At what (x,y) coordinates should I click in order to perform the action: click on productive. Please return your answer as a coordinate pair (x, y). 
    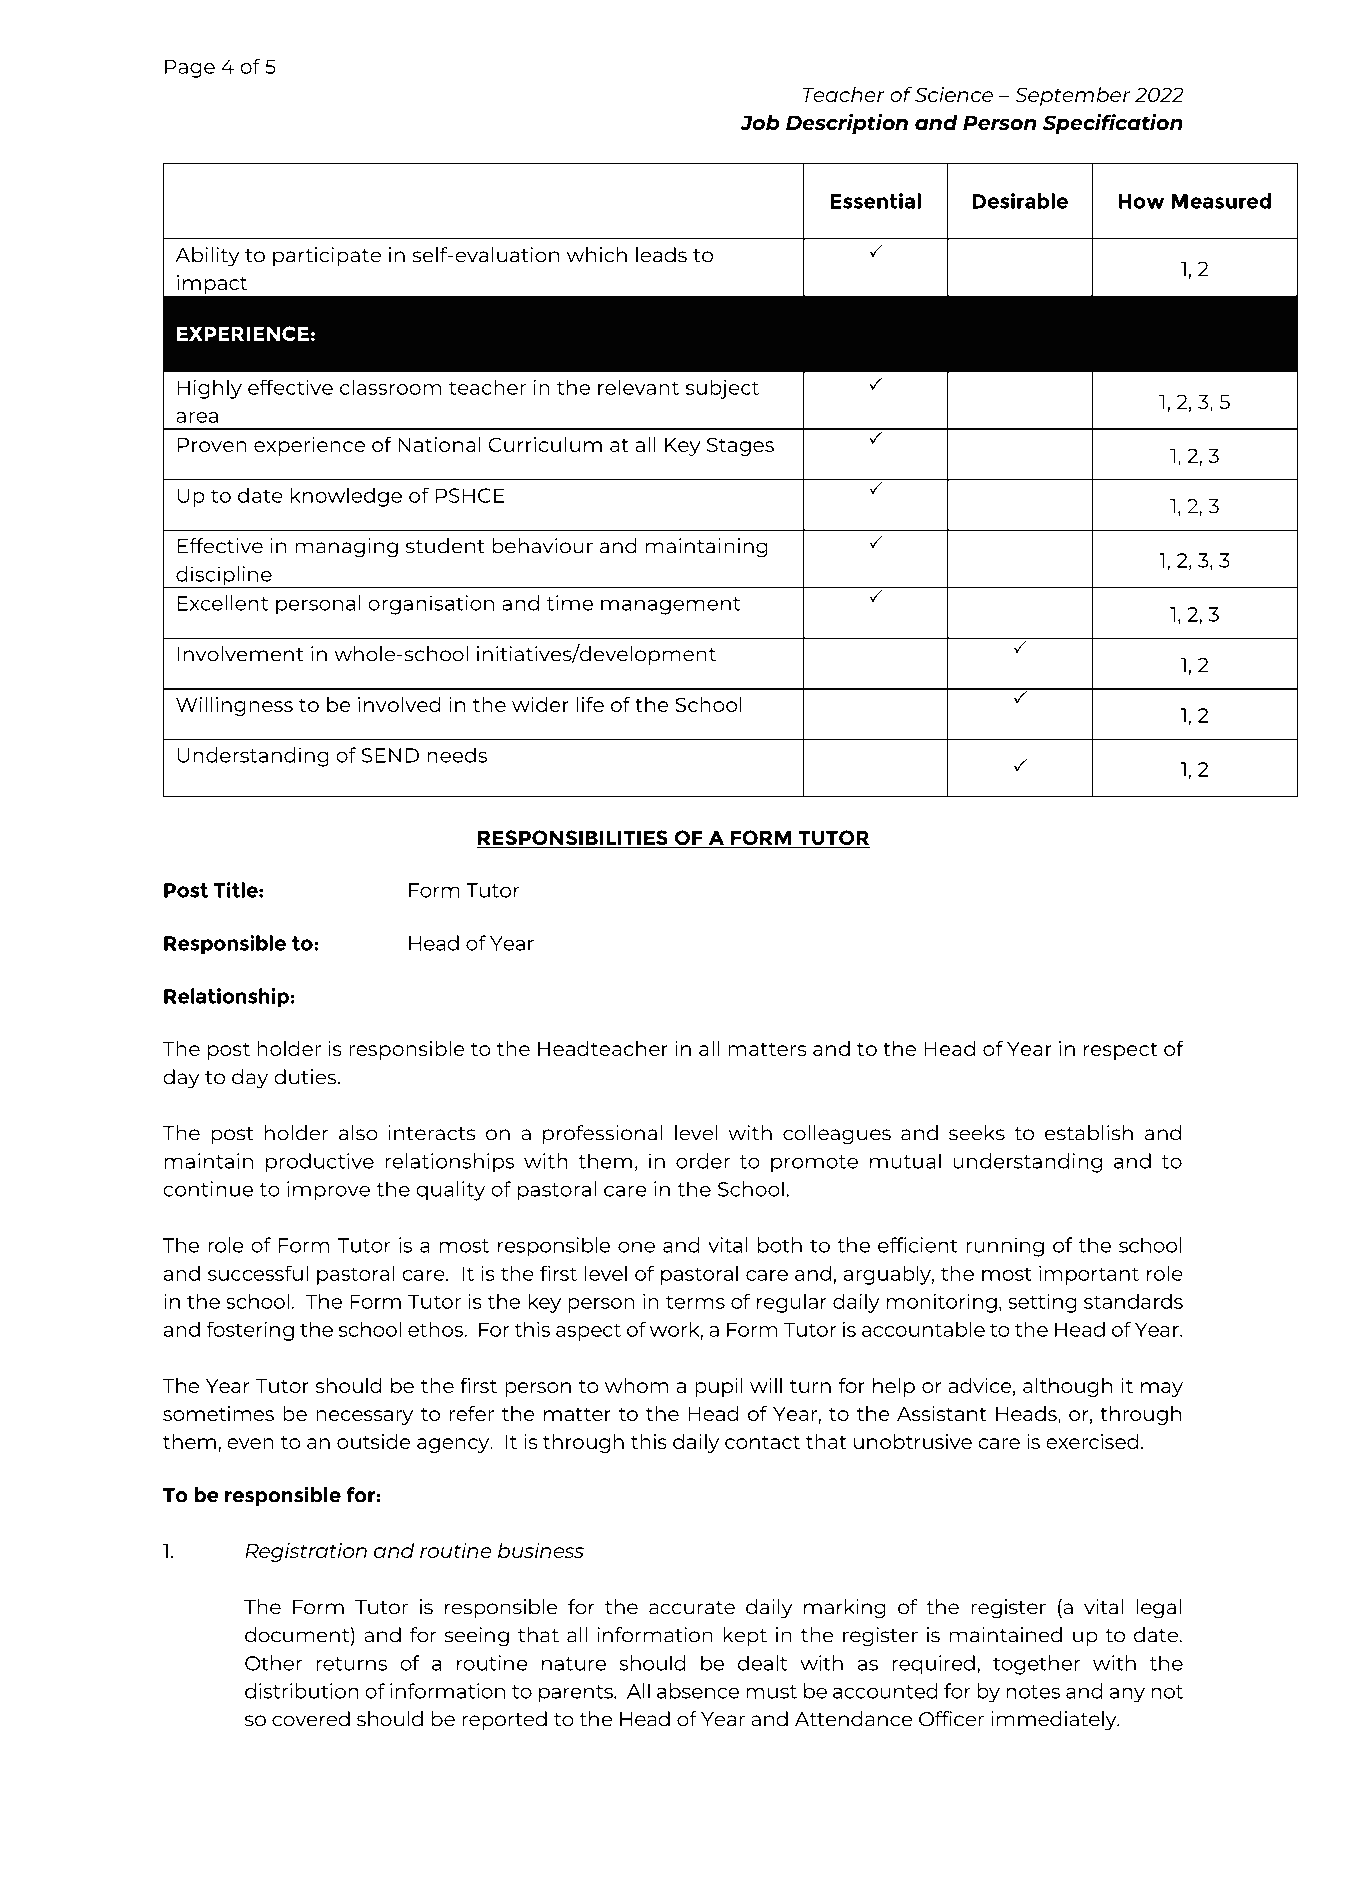
    Looking at the image, I should click on (320, 1163).
